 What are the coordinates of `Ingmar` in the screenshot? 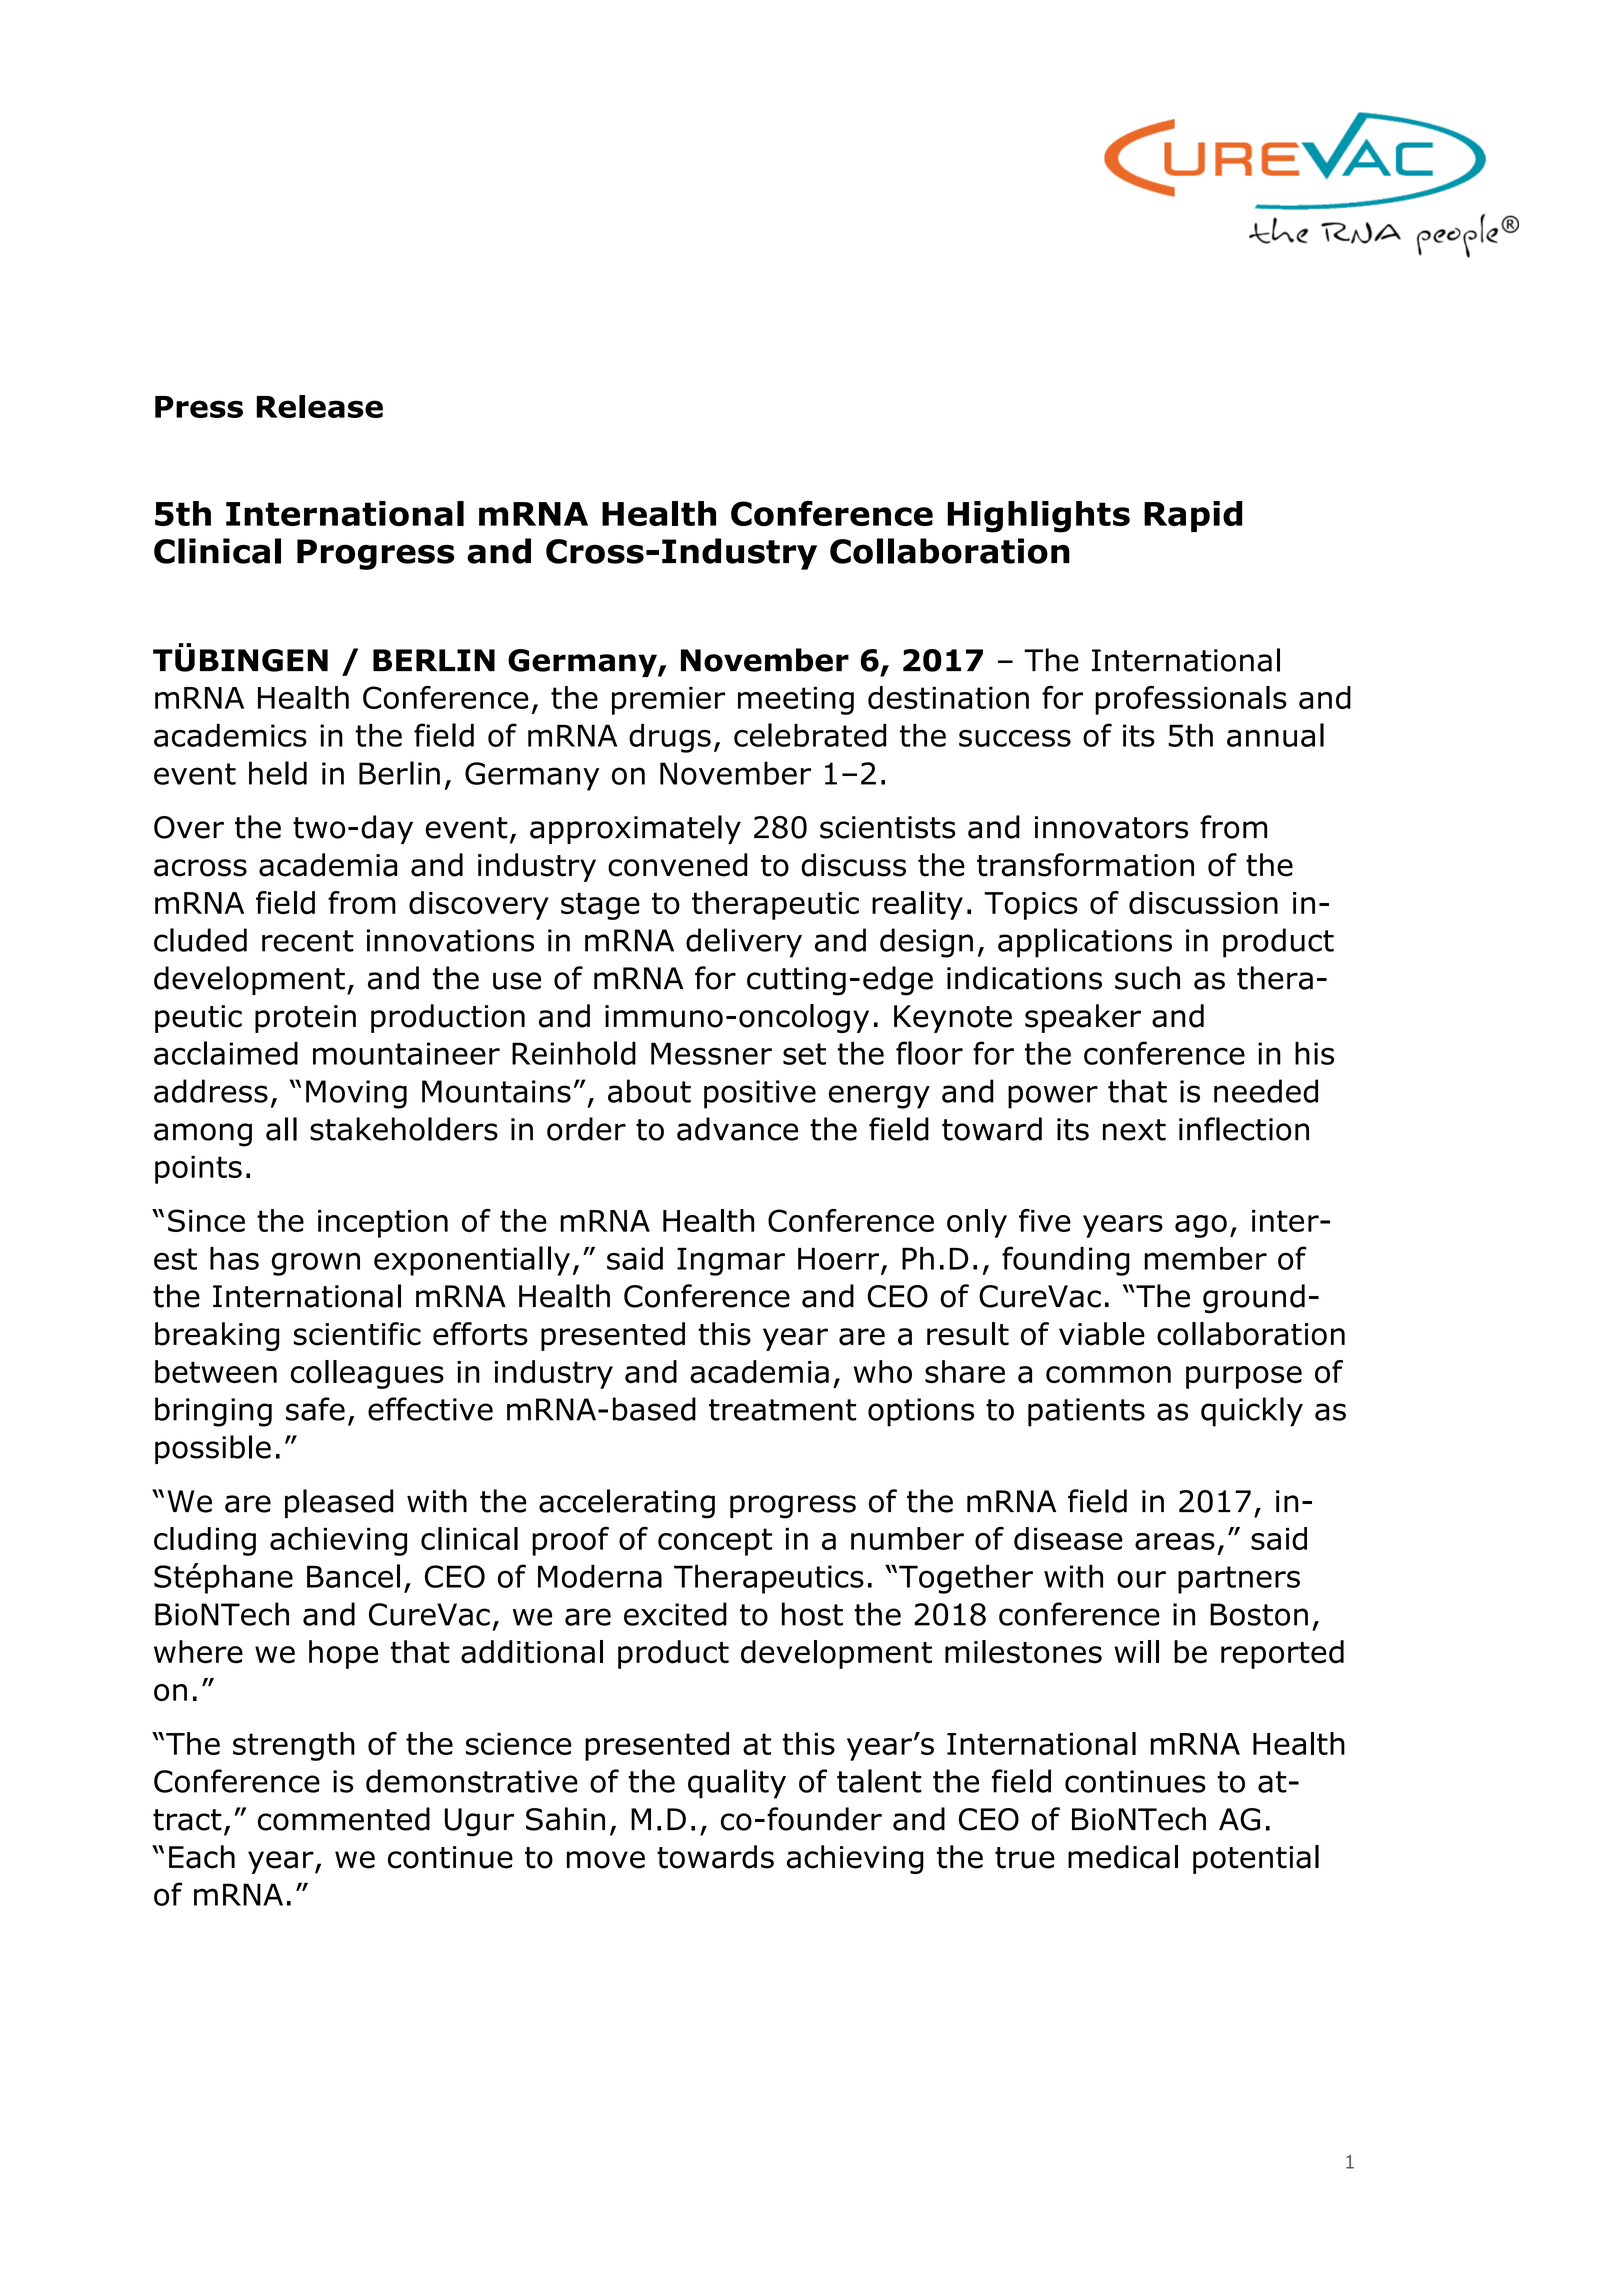 It's located at (731, 1262).
